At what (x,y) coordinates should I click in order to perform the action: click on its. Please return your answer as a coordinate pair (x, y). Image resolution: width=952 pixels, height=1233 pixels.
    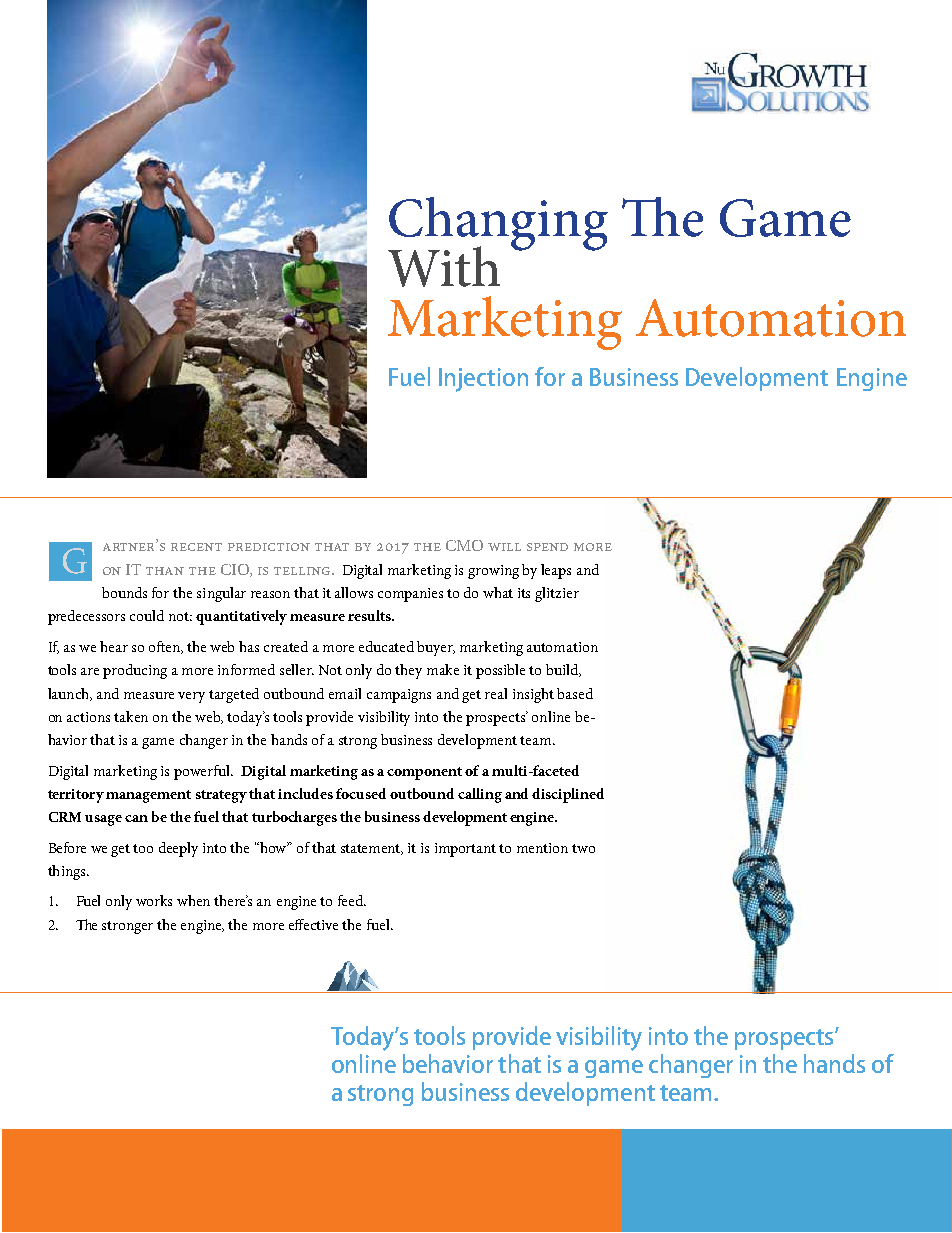
    Looking at the image, I should click on (524, 593).
